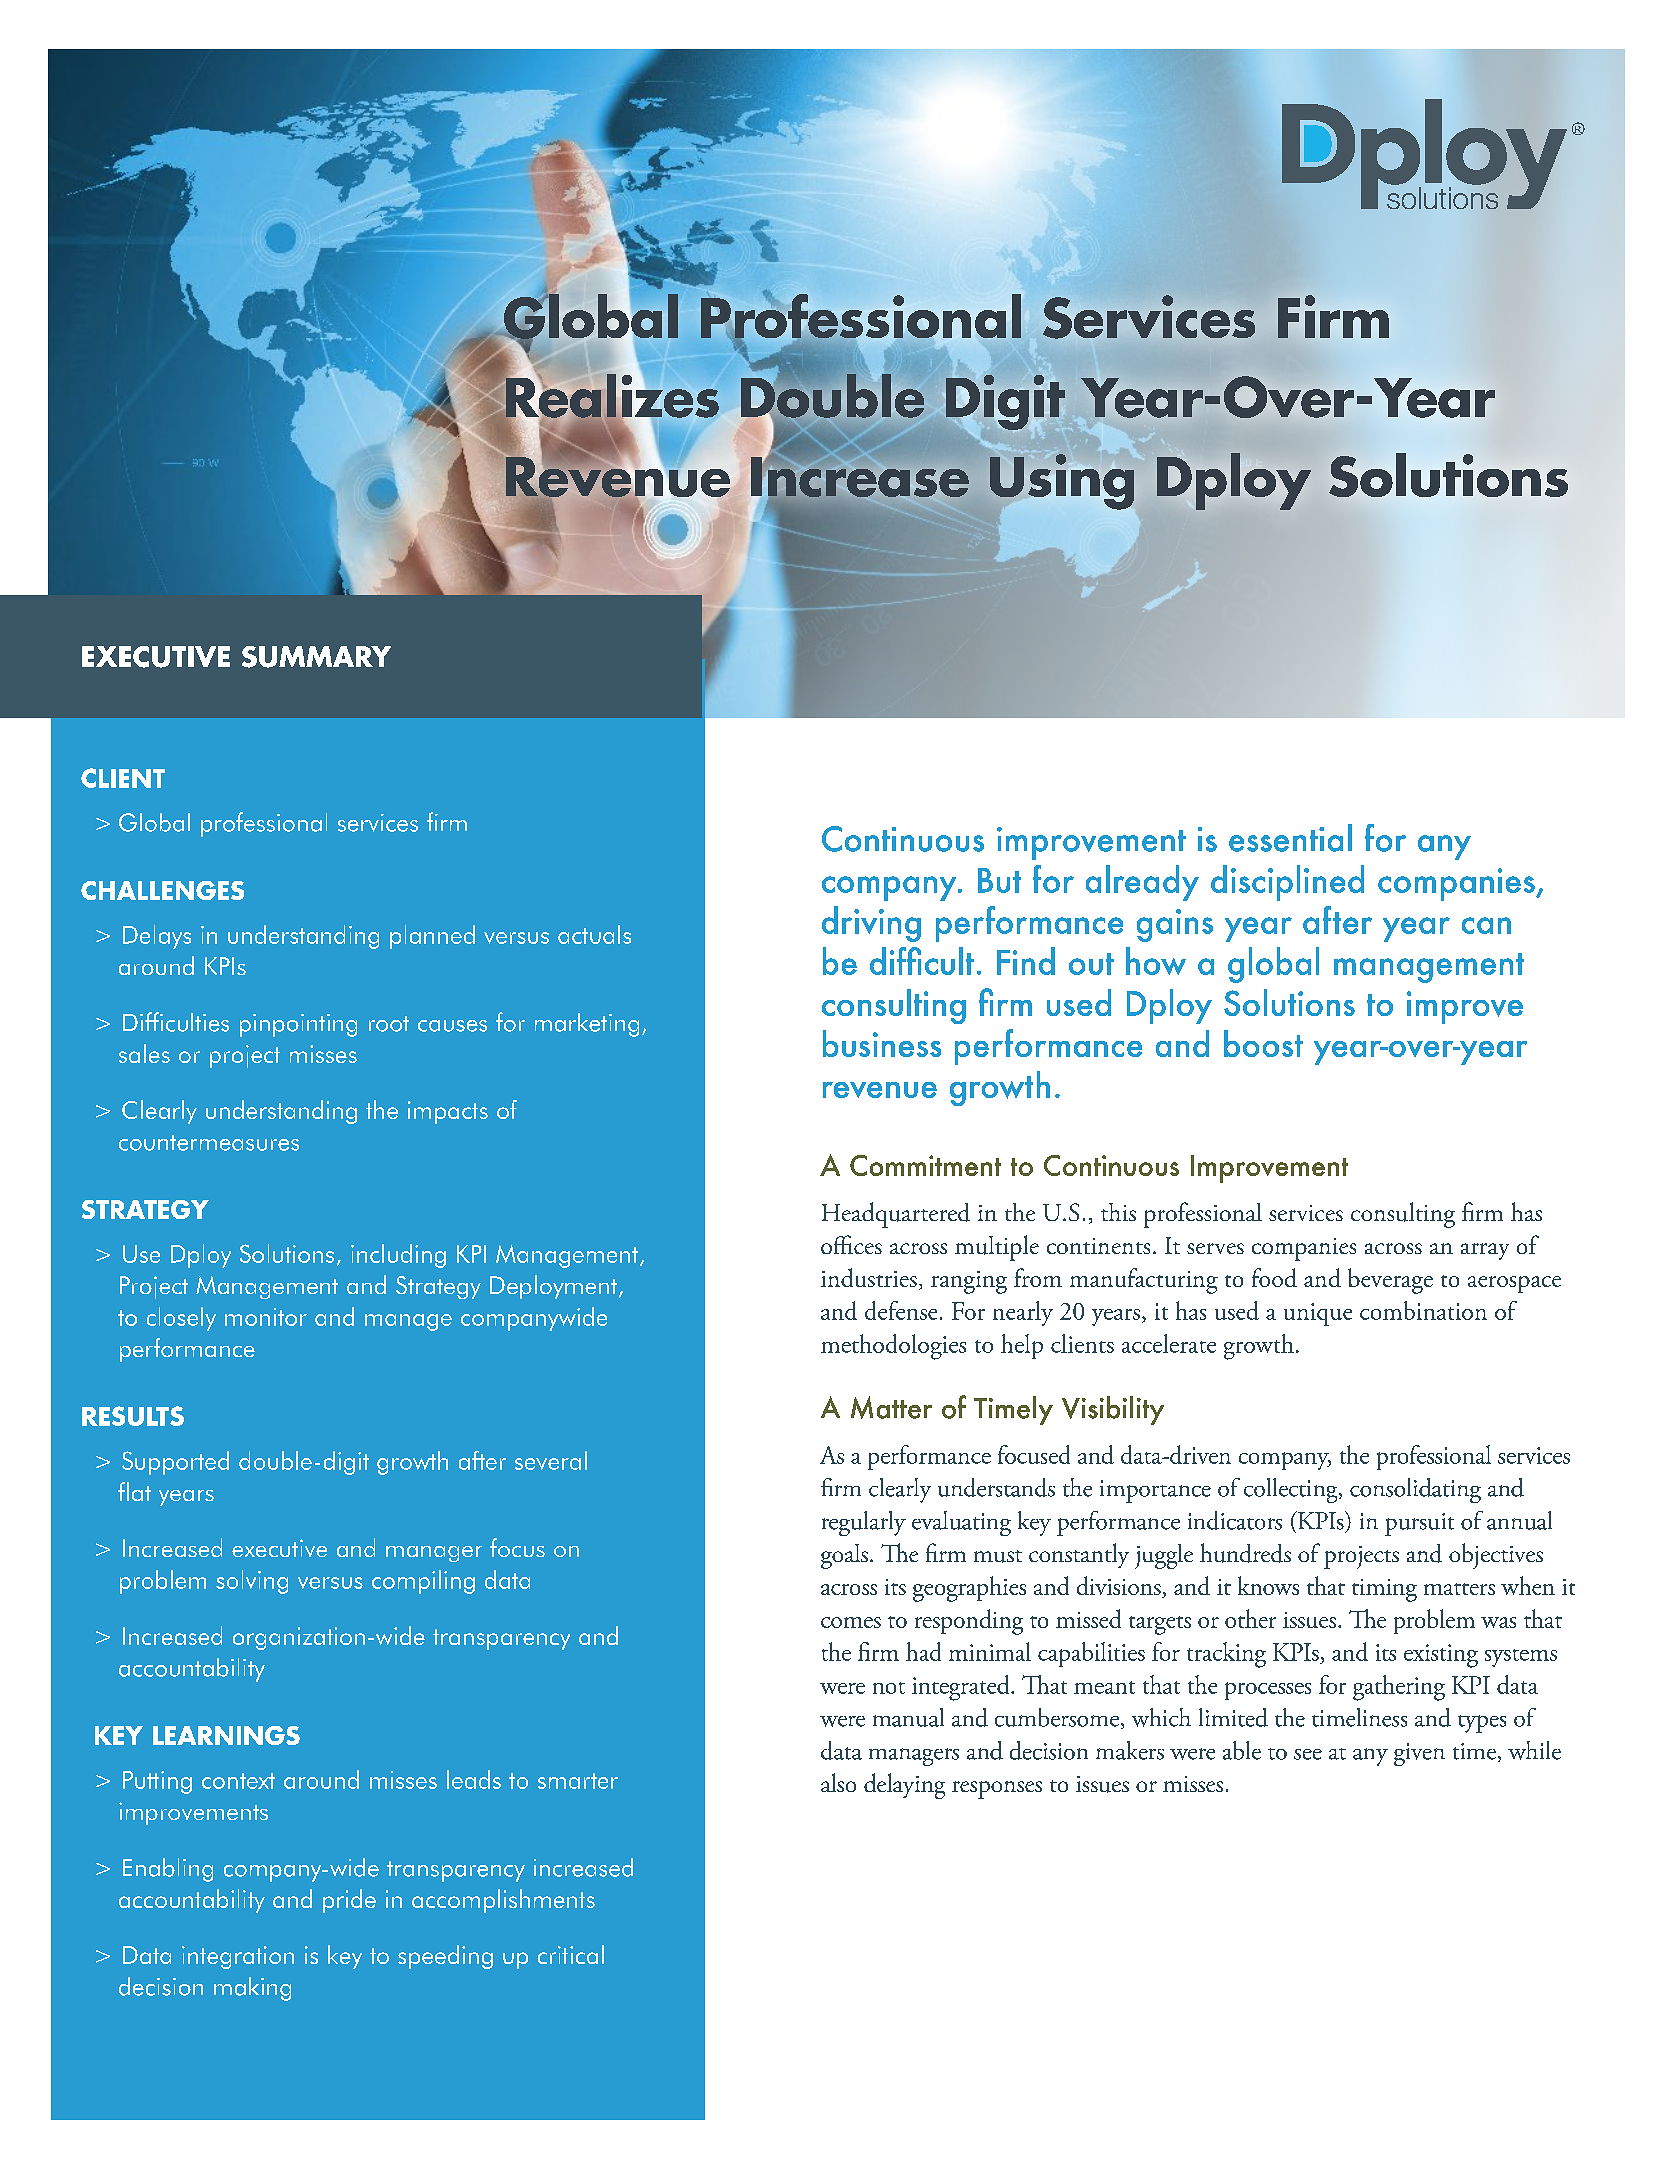 The image size is (1676, 2169). What do you see at coordinates (175, 1463) in the image?
I see `Supported` at bounding box center [175, 1463].
